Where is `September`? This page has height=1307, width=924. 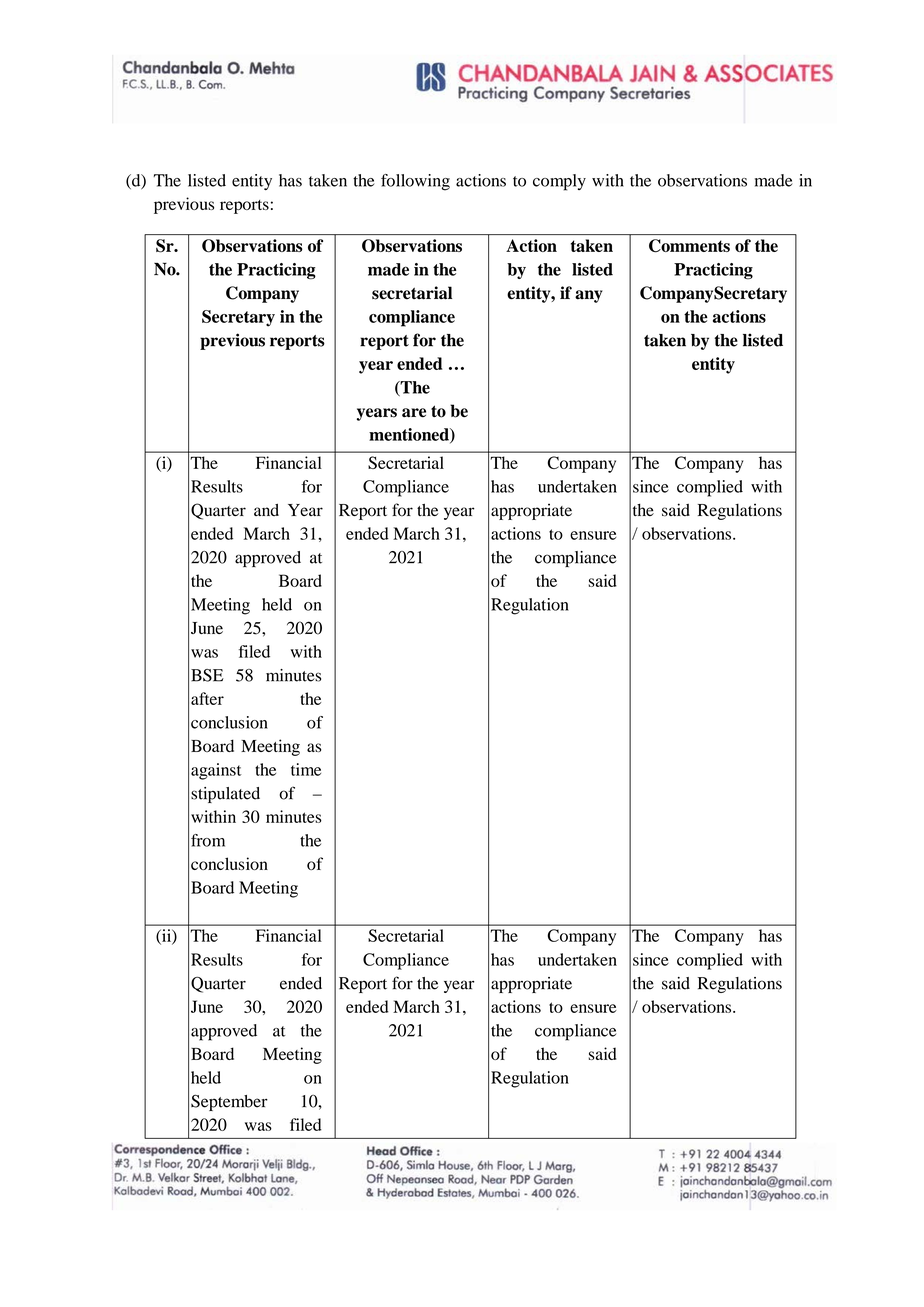
September is located at coordinates (229, 1102).
